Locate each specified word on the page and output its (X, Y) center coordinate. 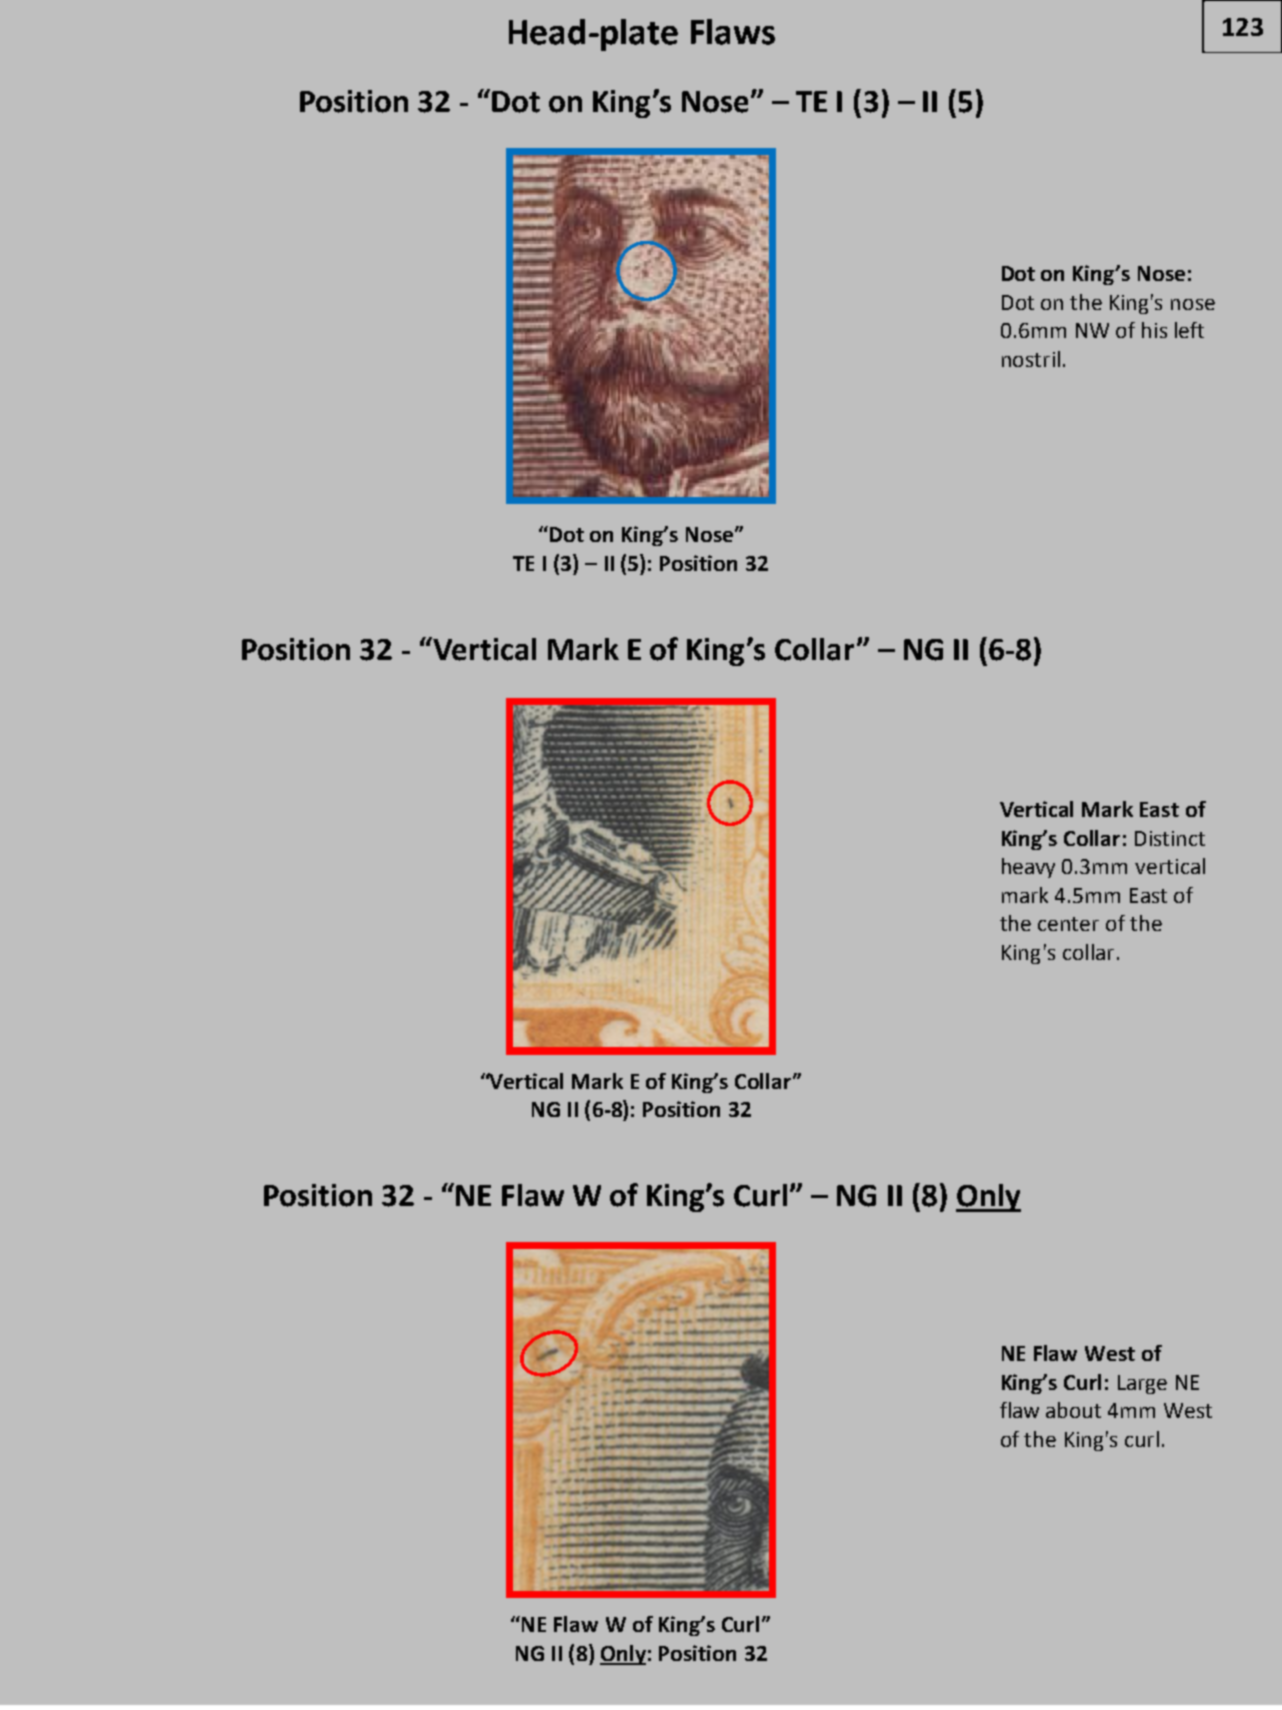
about (1073, 1410)
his (1154, 330)
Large (1142, 1384)
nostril (1031, 359)
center (1068, 924)
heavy (1028, 868)
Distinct (1170, 838)
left (1189, 330)
